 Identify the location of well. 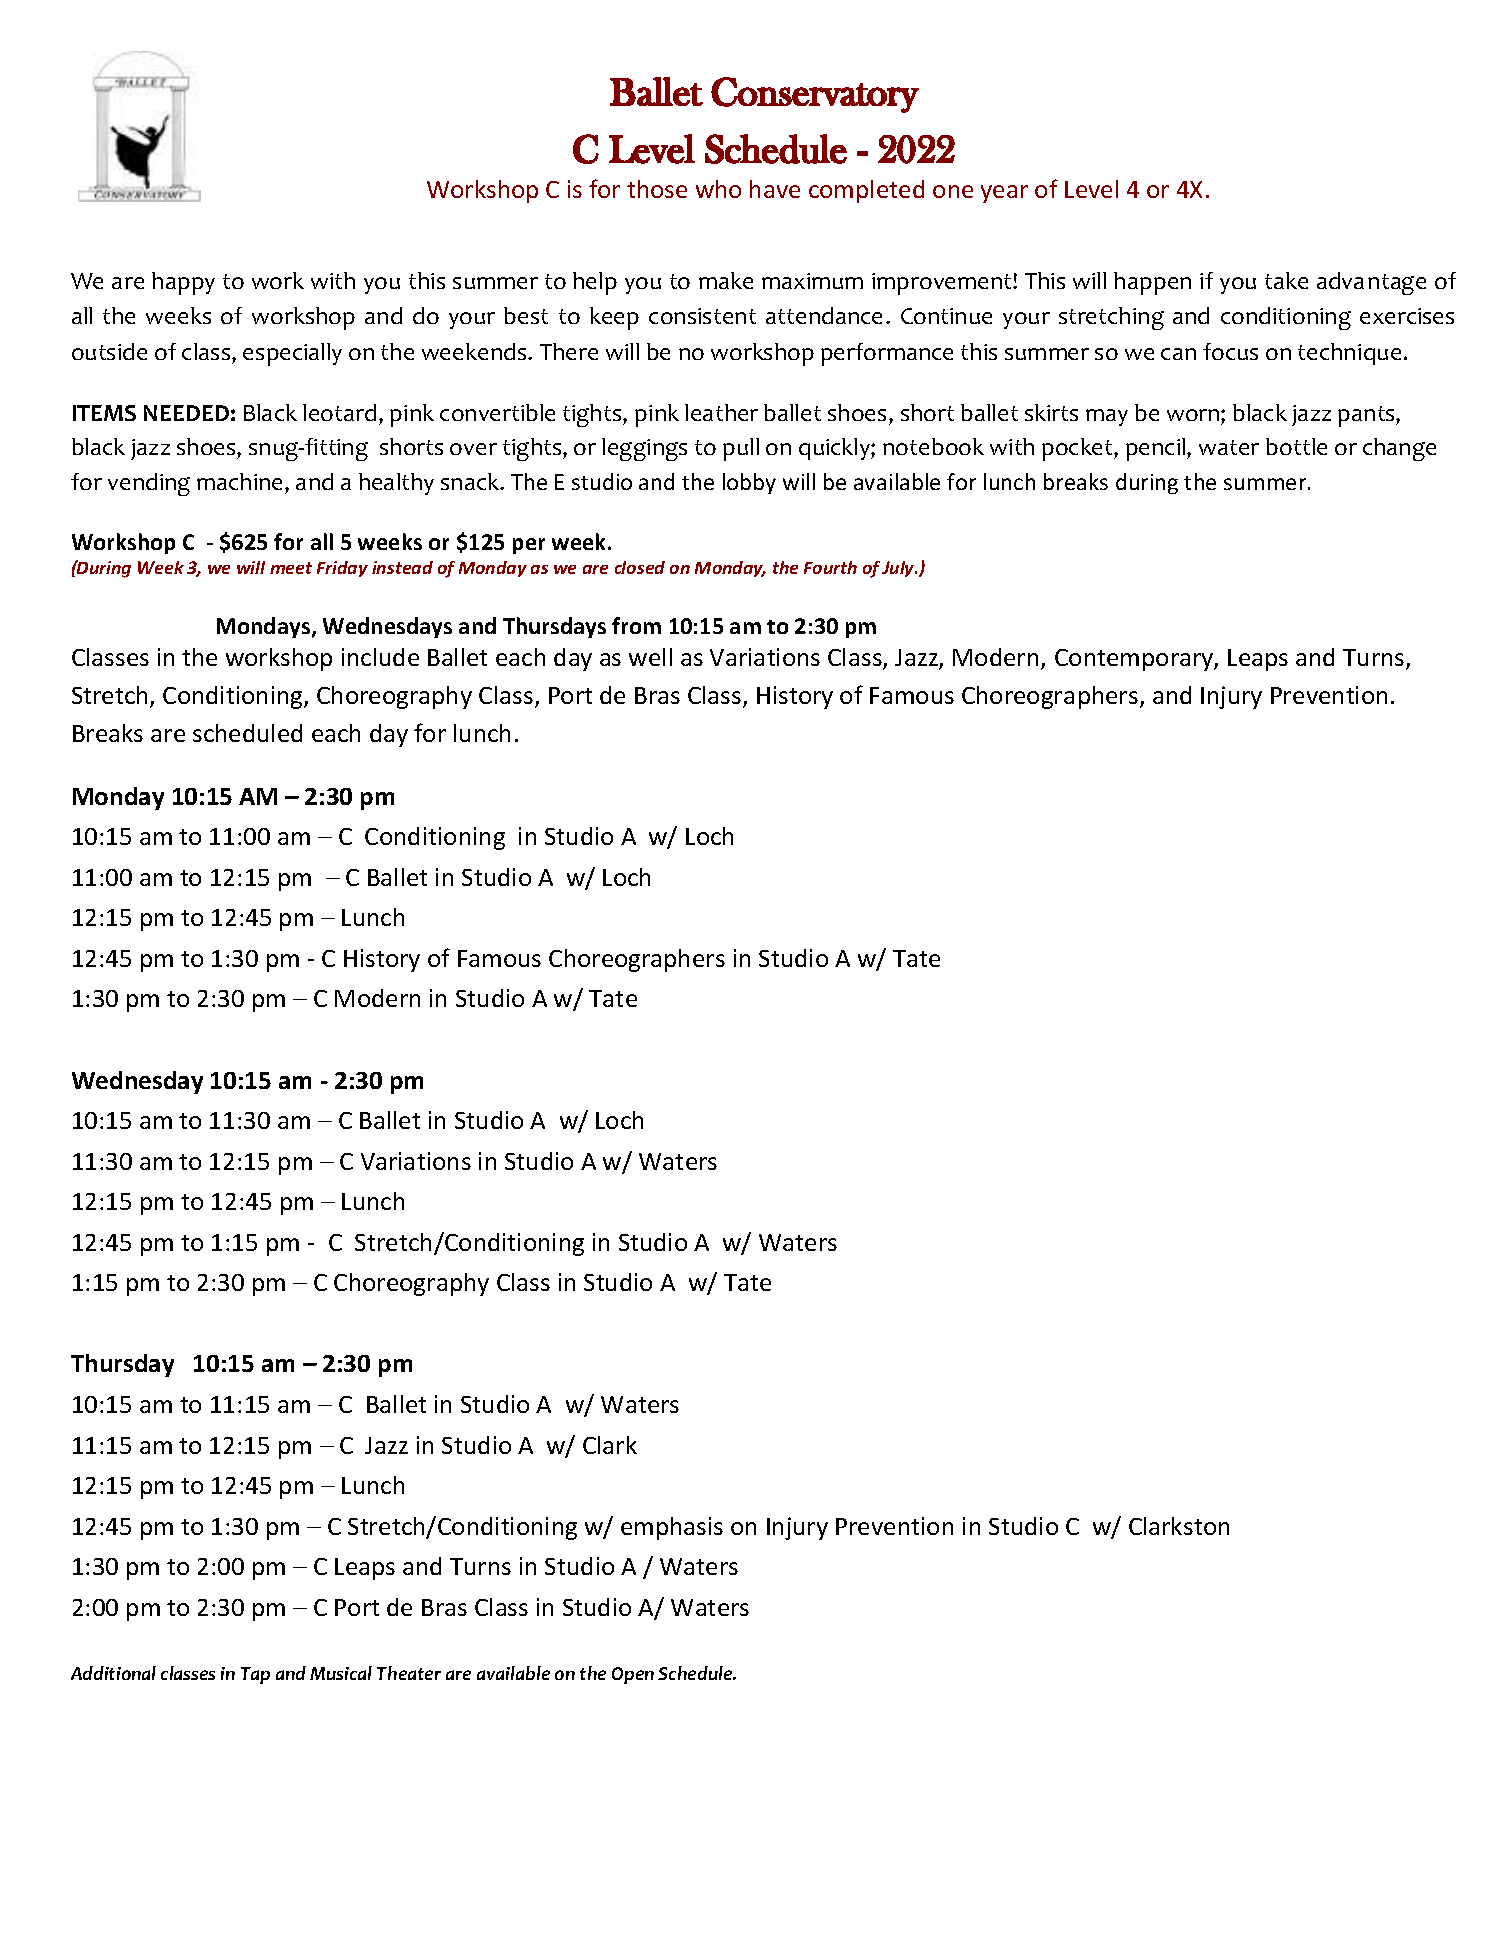
(650, 657).
